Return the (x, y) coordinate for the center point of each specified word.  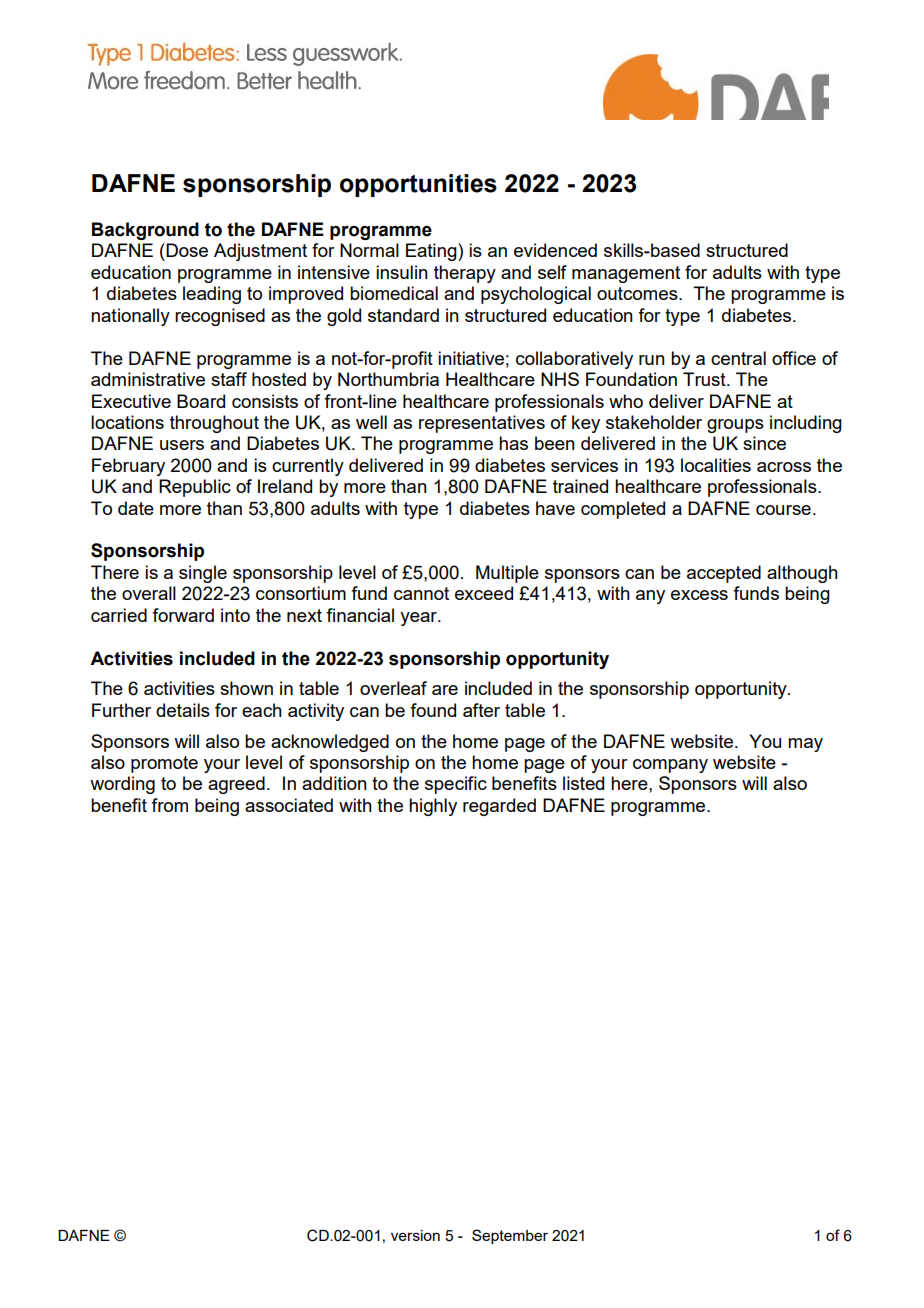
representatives (482, 424)
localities (716, 465)
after (481, 710)
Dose (186, 250)
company (670, 766)
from (169, 805)
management (626, 274)
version (415, 1235)
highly (433, 807)
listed (583, 783)
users (182, 445)
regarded (499, 807)
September (510, 1236)
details (183, 710)
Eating (432, 252)
